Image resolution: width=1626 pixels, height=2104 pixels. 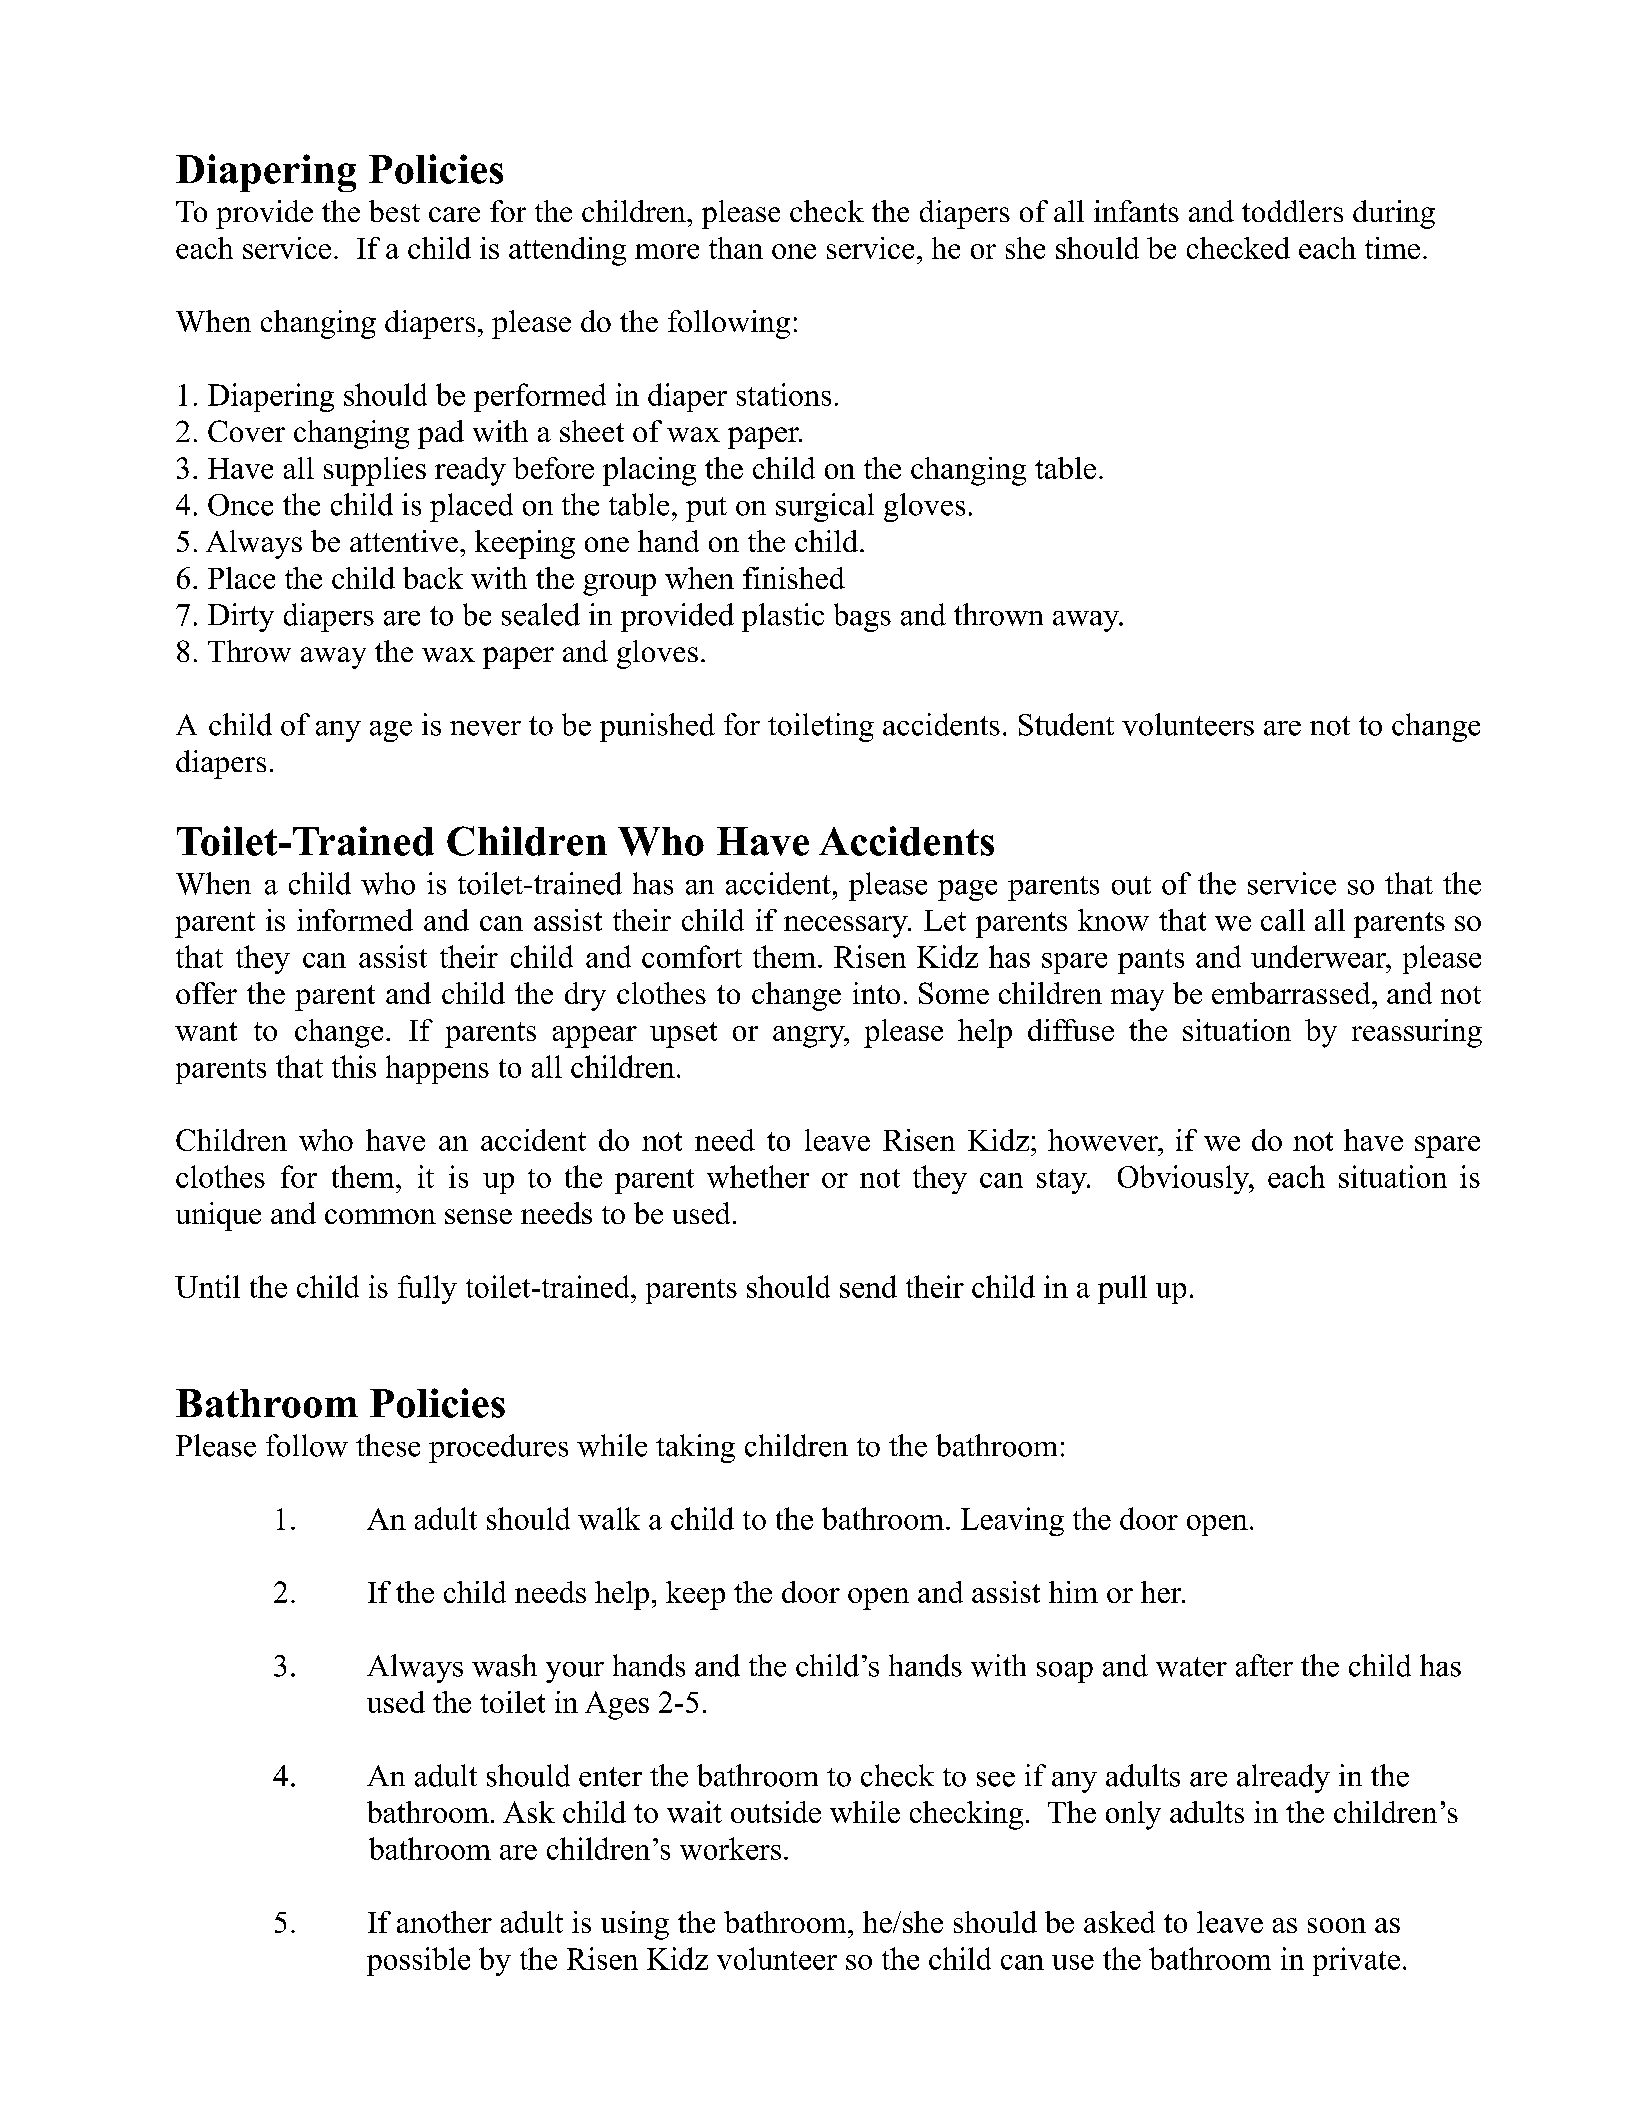 What do you see at coordinates (1122, 1289) in the screenshot?
I see `pull` at bounding box center [1122, 1289].
